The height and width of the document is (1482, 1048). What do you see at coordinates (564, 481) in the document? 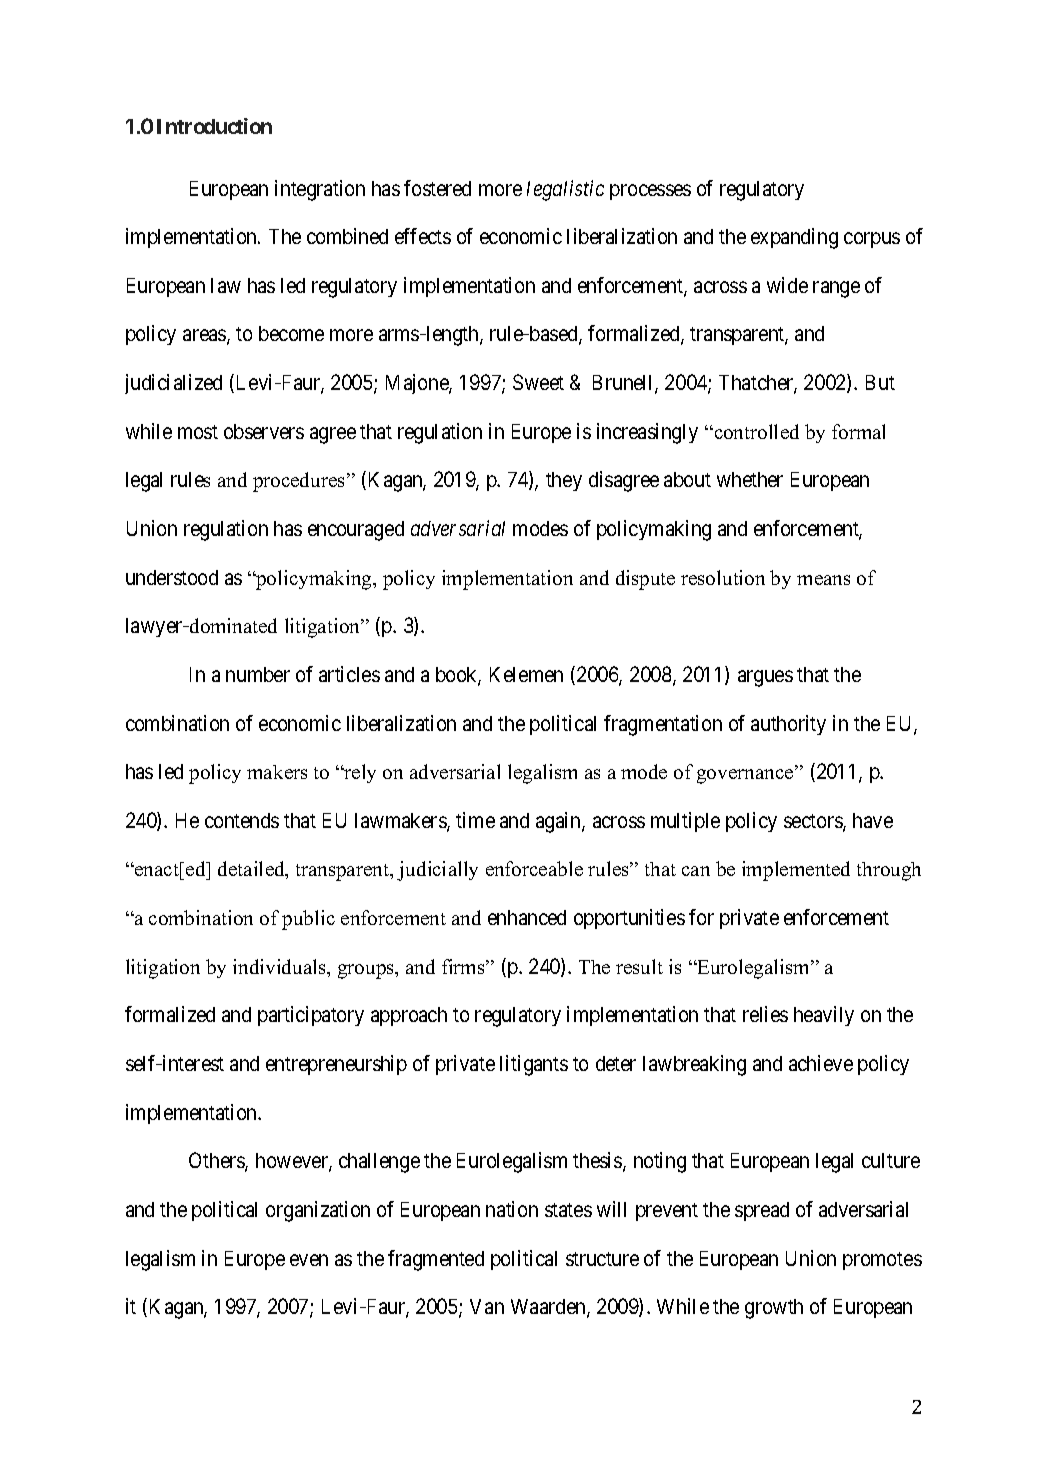
I see `they` at bounding box center [564, 481].
